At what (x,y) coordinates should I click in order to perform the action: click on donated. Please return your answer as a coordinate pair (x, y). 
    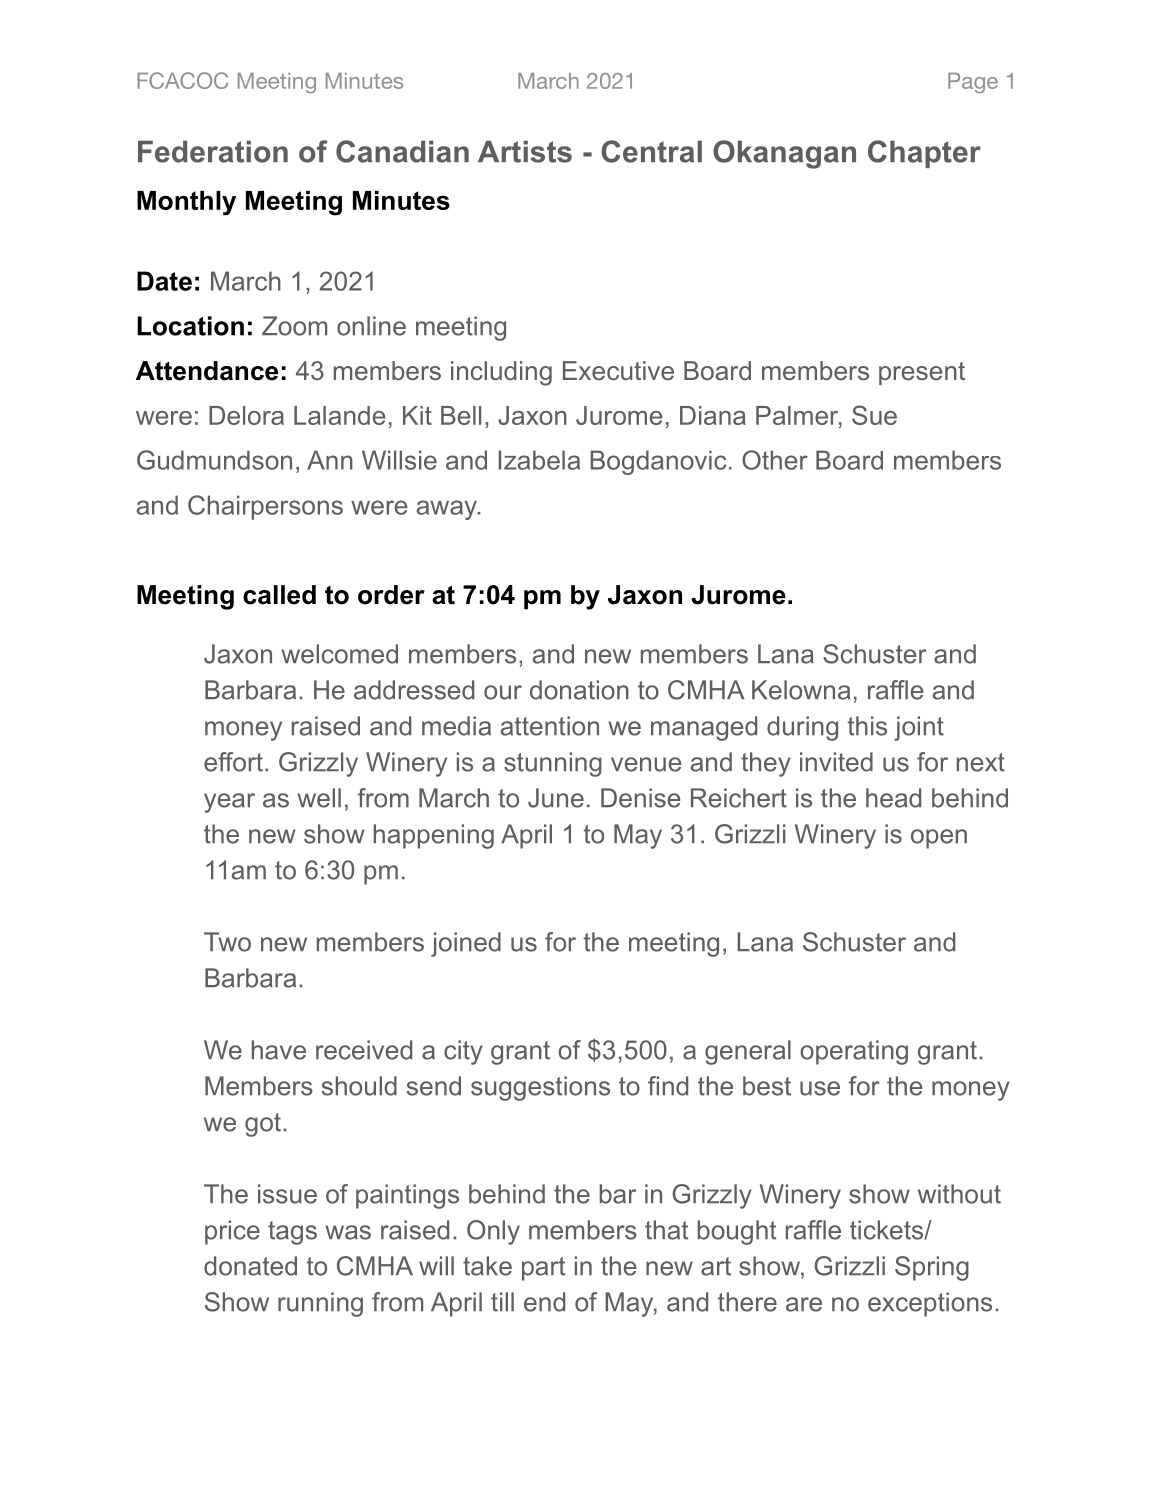
    Looking at the image, I should click on (250, 1266).
